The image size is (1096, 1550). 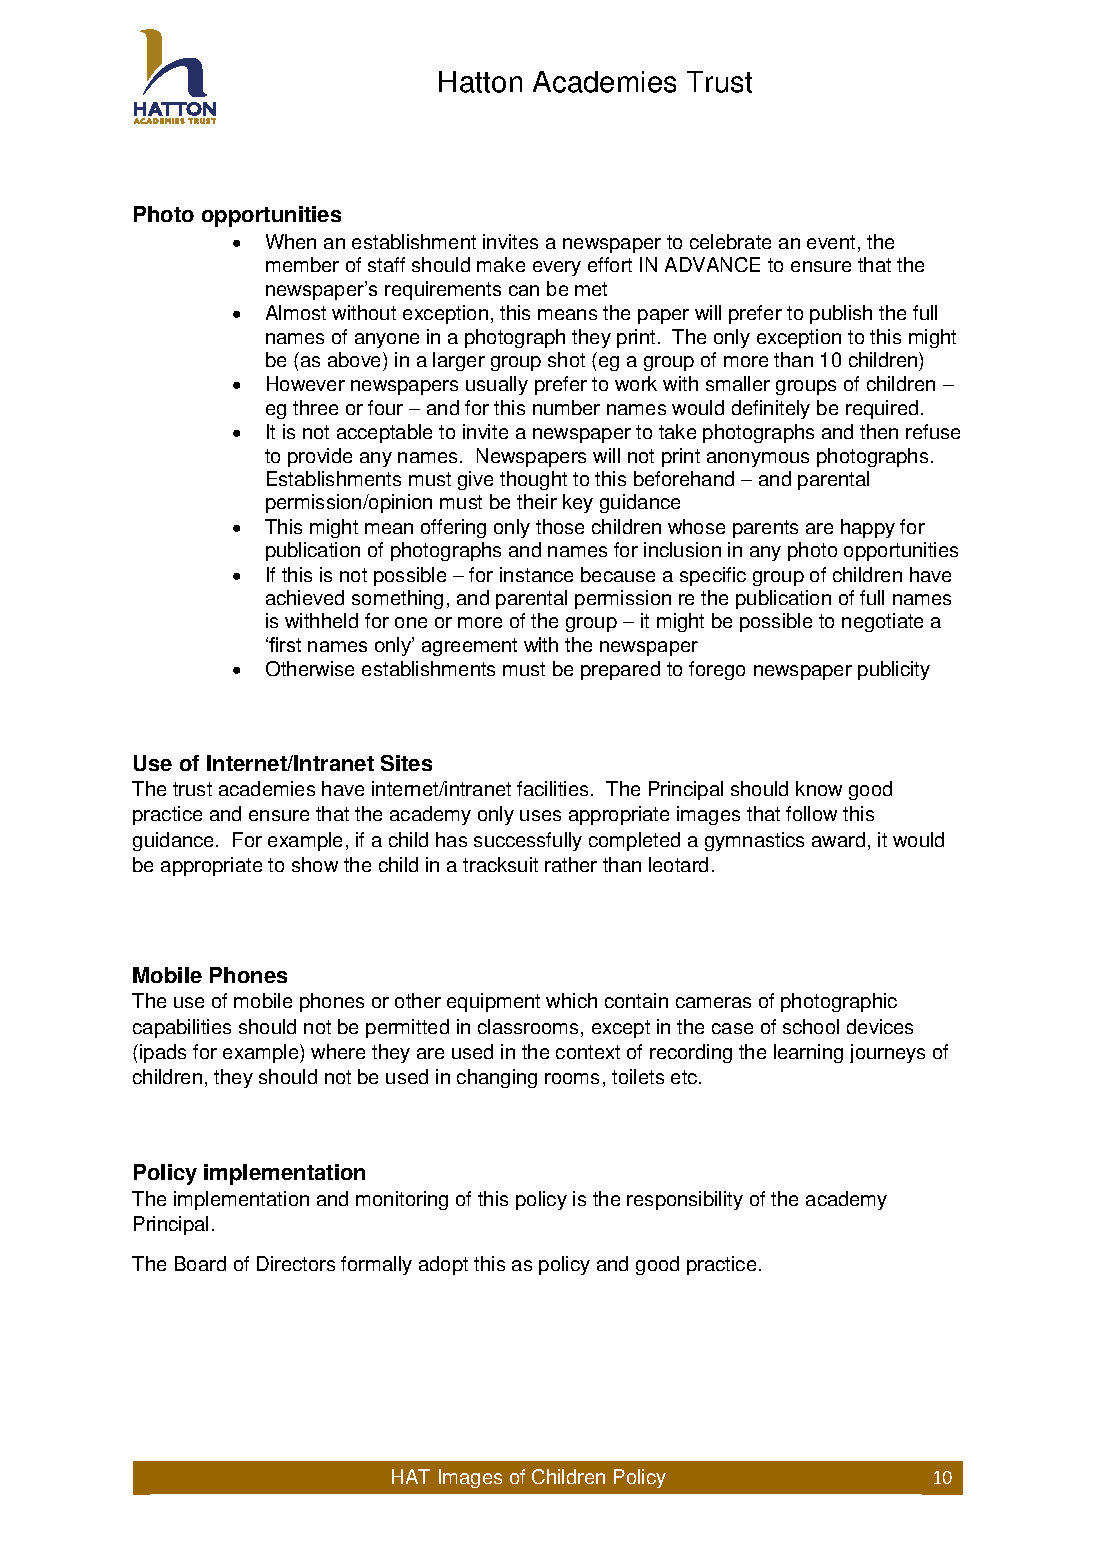 I want to click on happy, so click(x=868, y=528).
